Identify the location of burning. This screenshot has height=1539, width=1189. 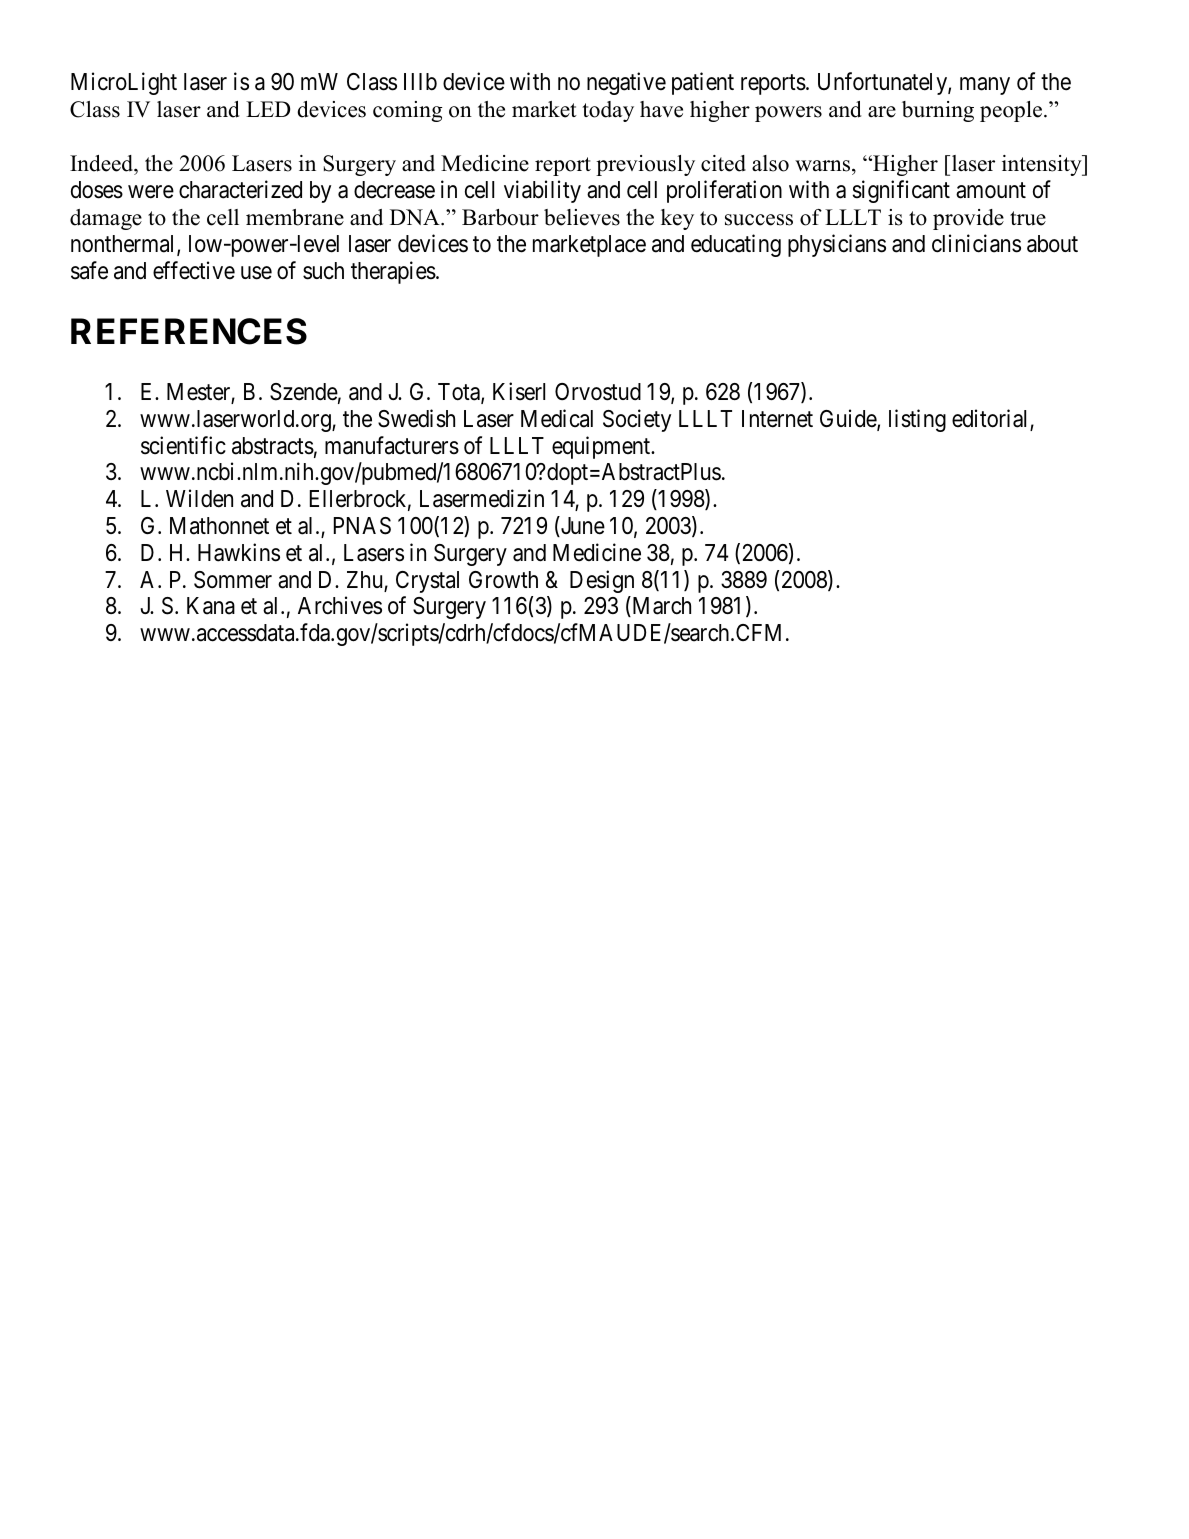
(938, 111).
